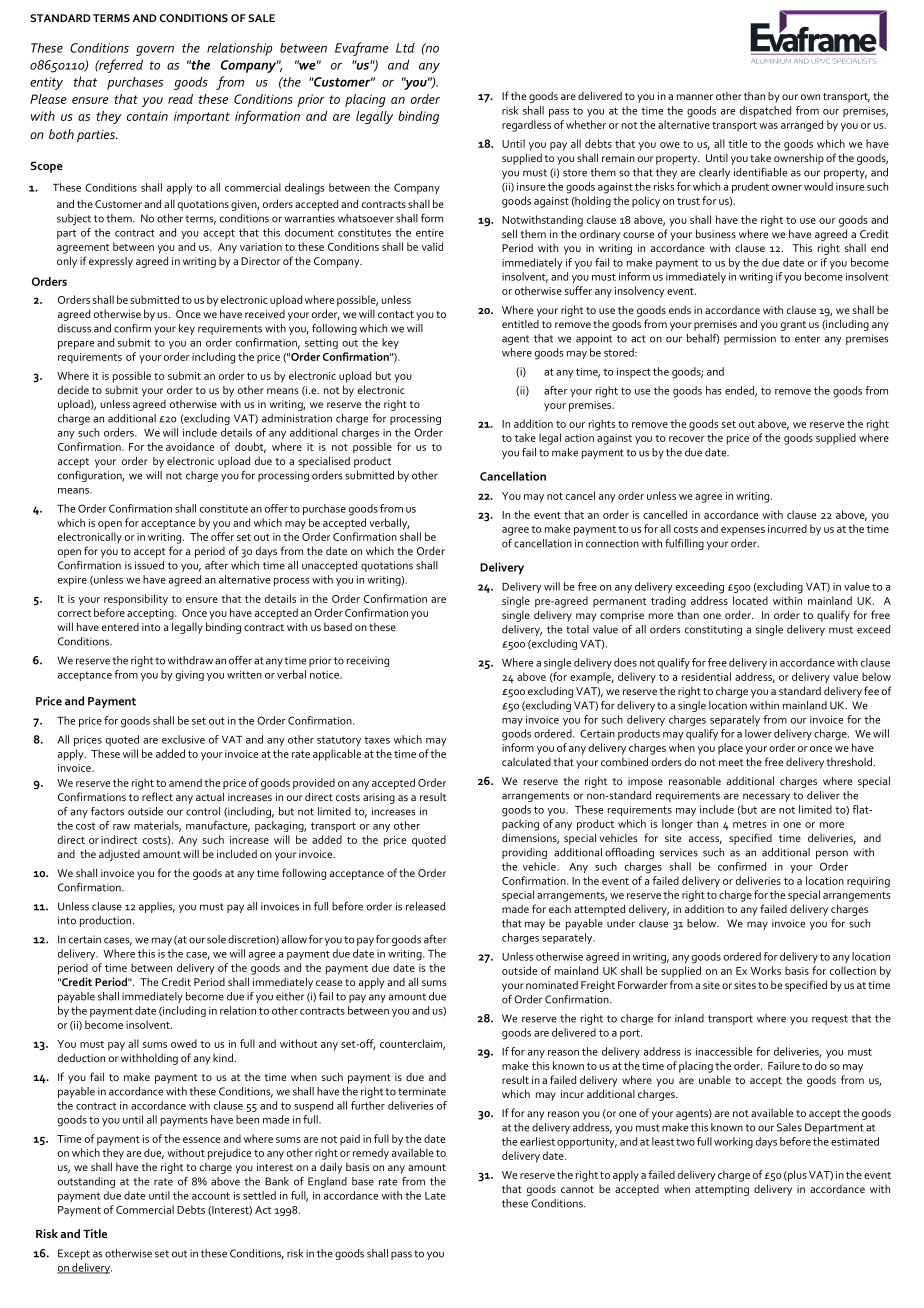  I want to click on contact, so click(396, 314).
